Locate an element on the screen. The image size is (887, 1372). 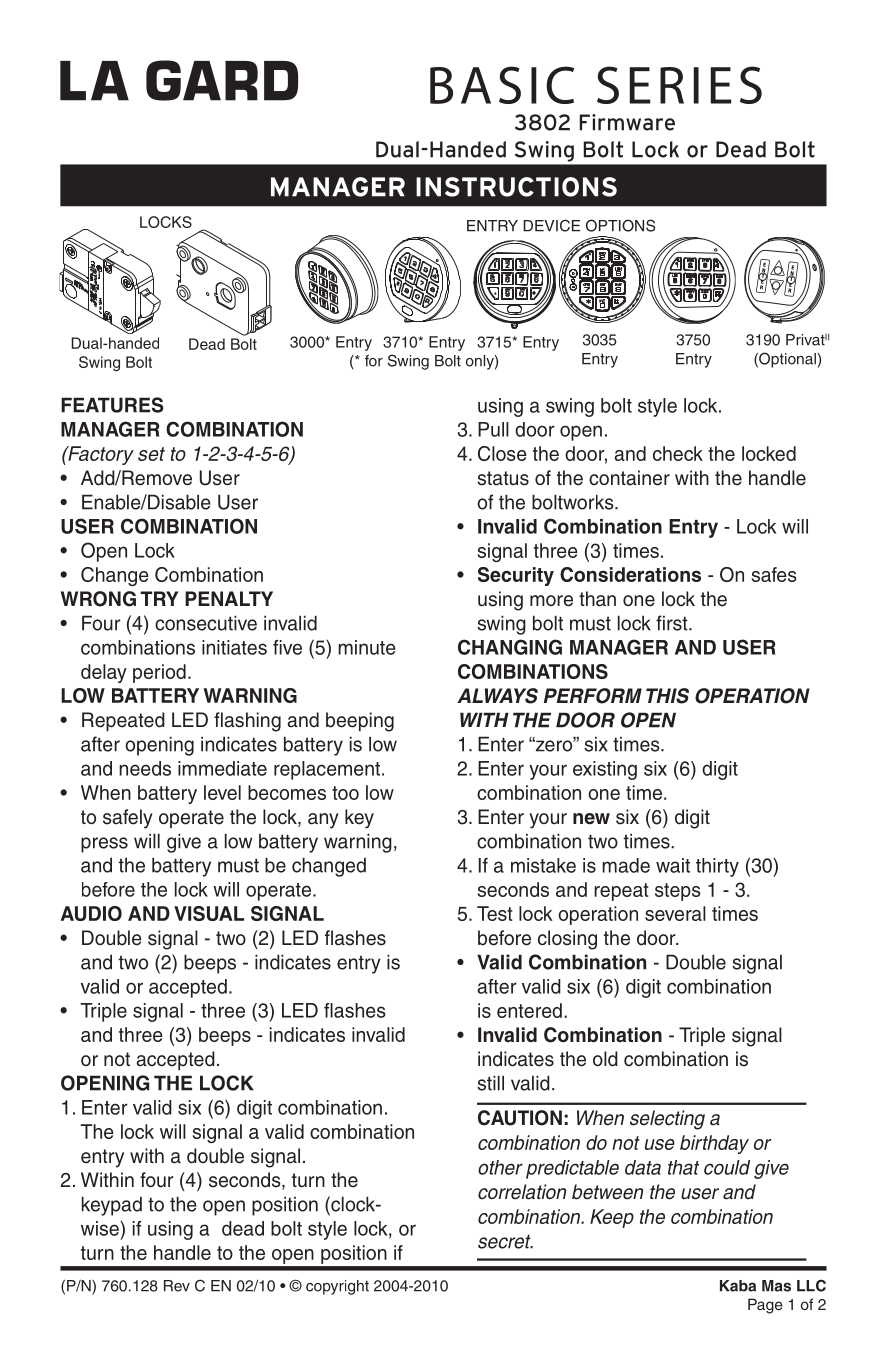
Rev is located at coordinates (177, 1286).
